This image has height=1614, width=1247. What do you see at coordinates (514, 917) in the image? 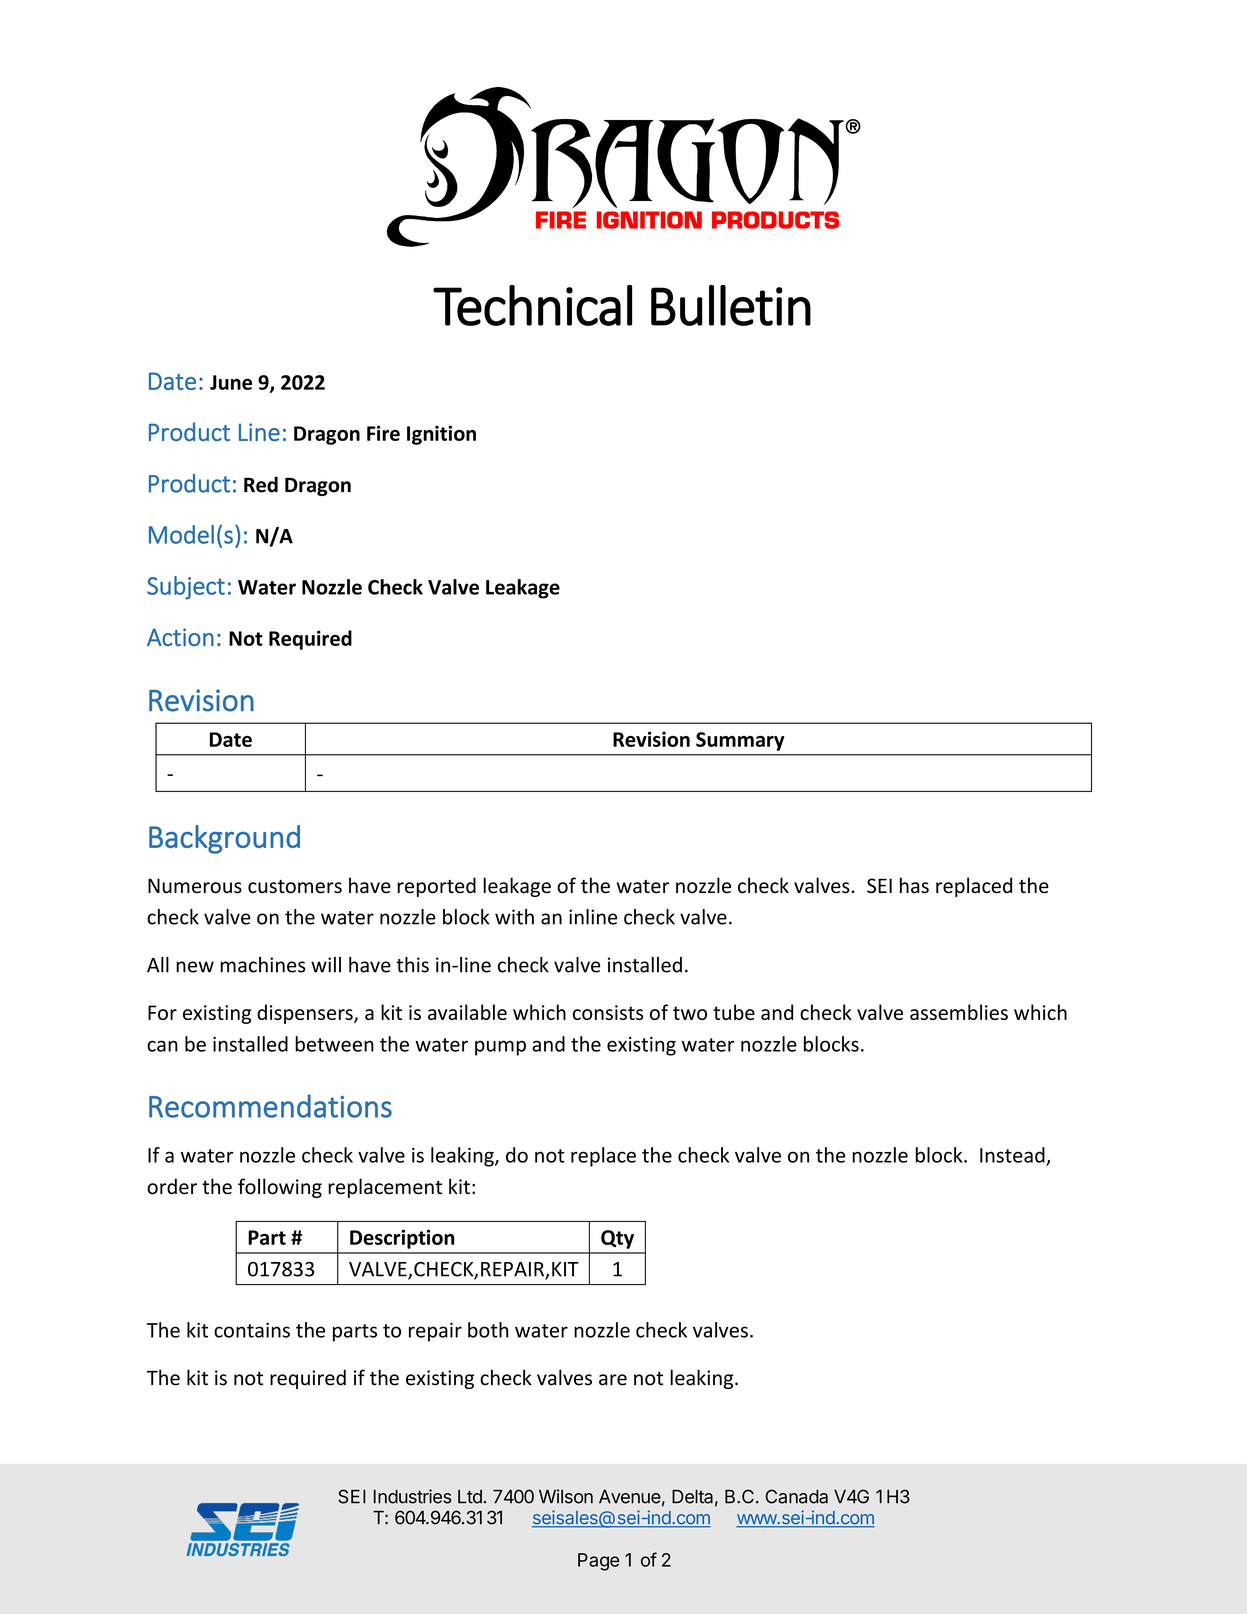
I see `with` at bounding box center [514, 917].
